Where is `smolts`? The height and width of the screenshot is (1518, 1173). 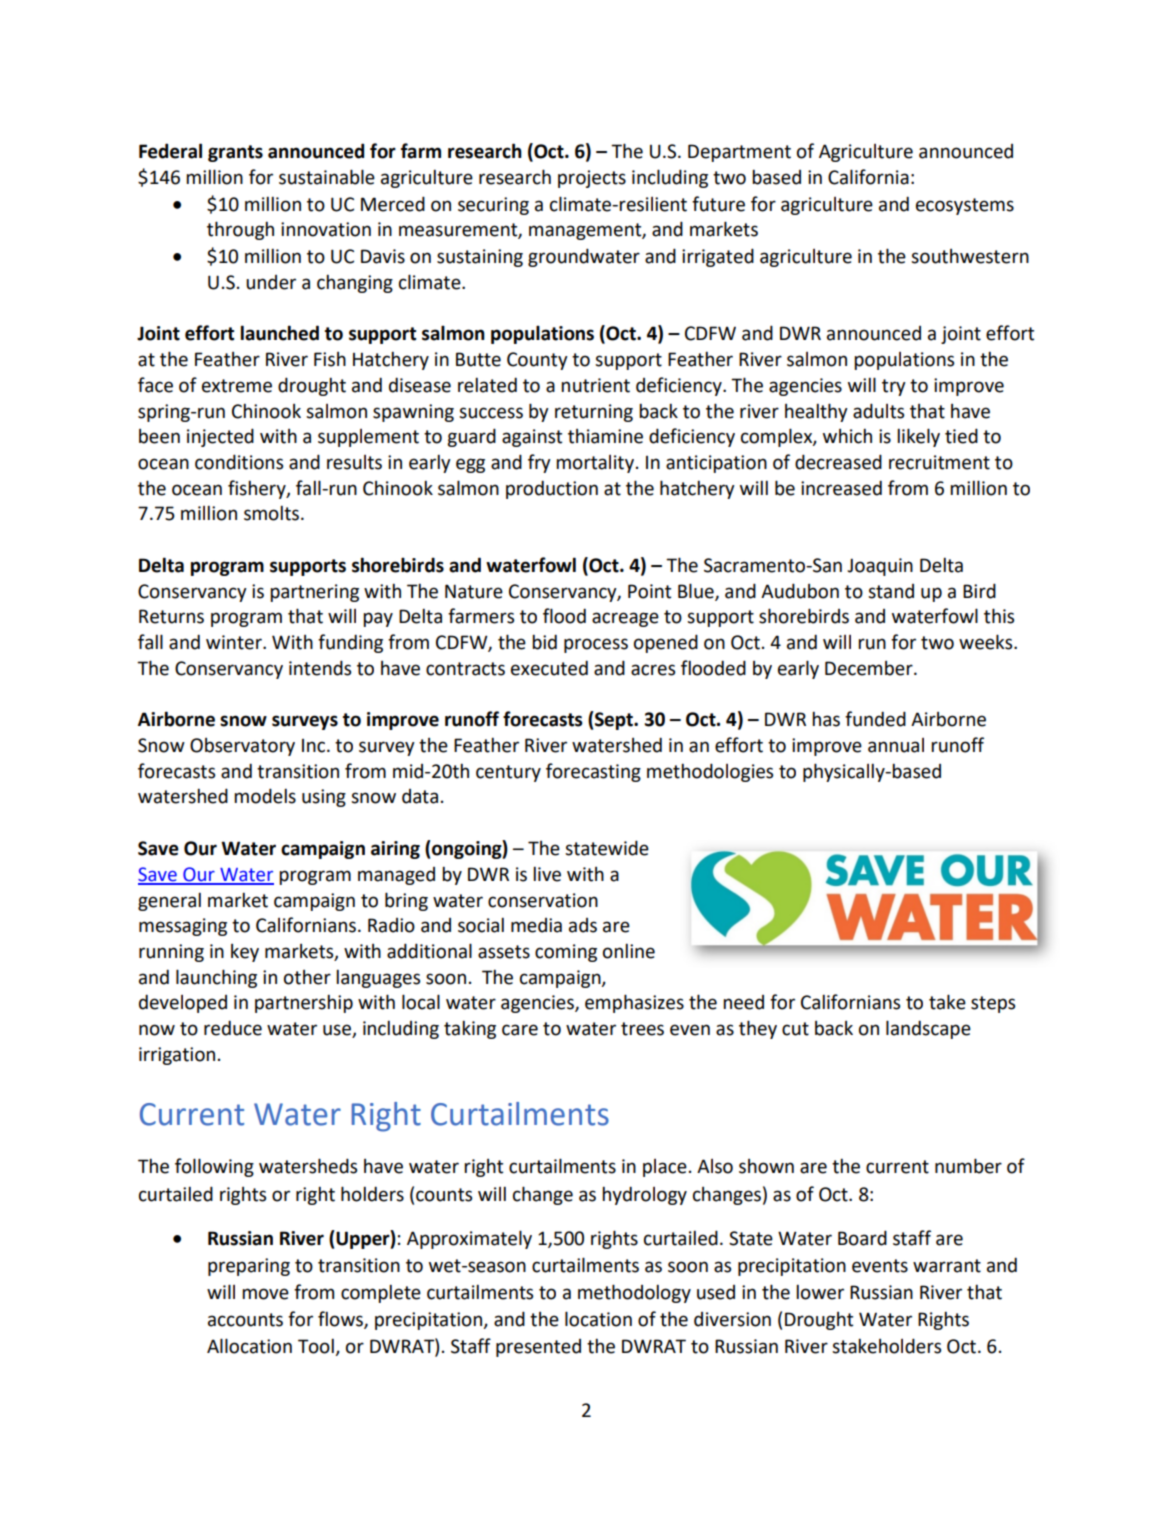
smolts is located at coordinates (271, 513).
